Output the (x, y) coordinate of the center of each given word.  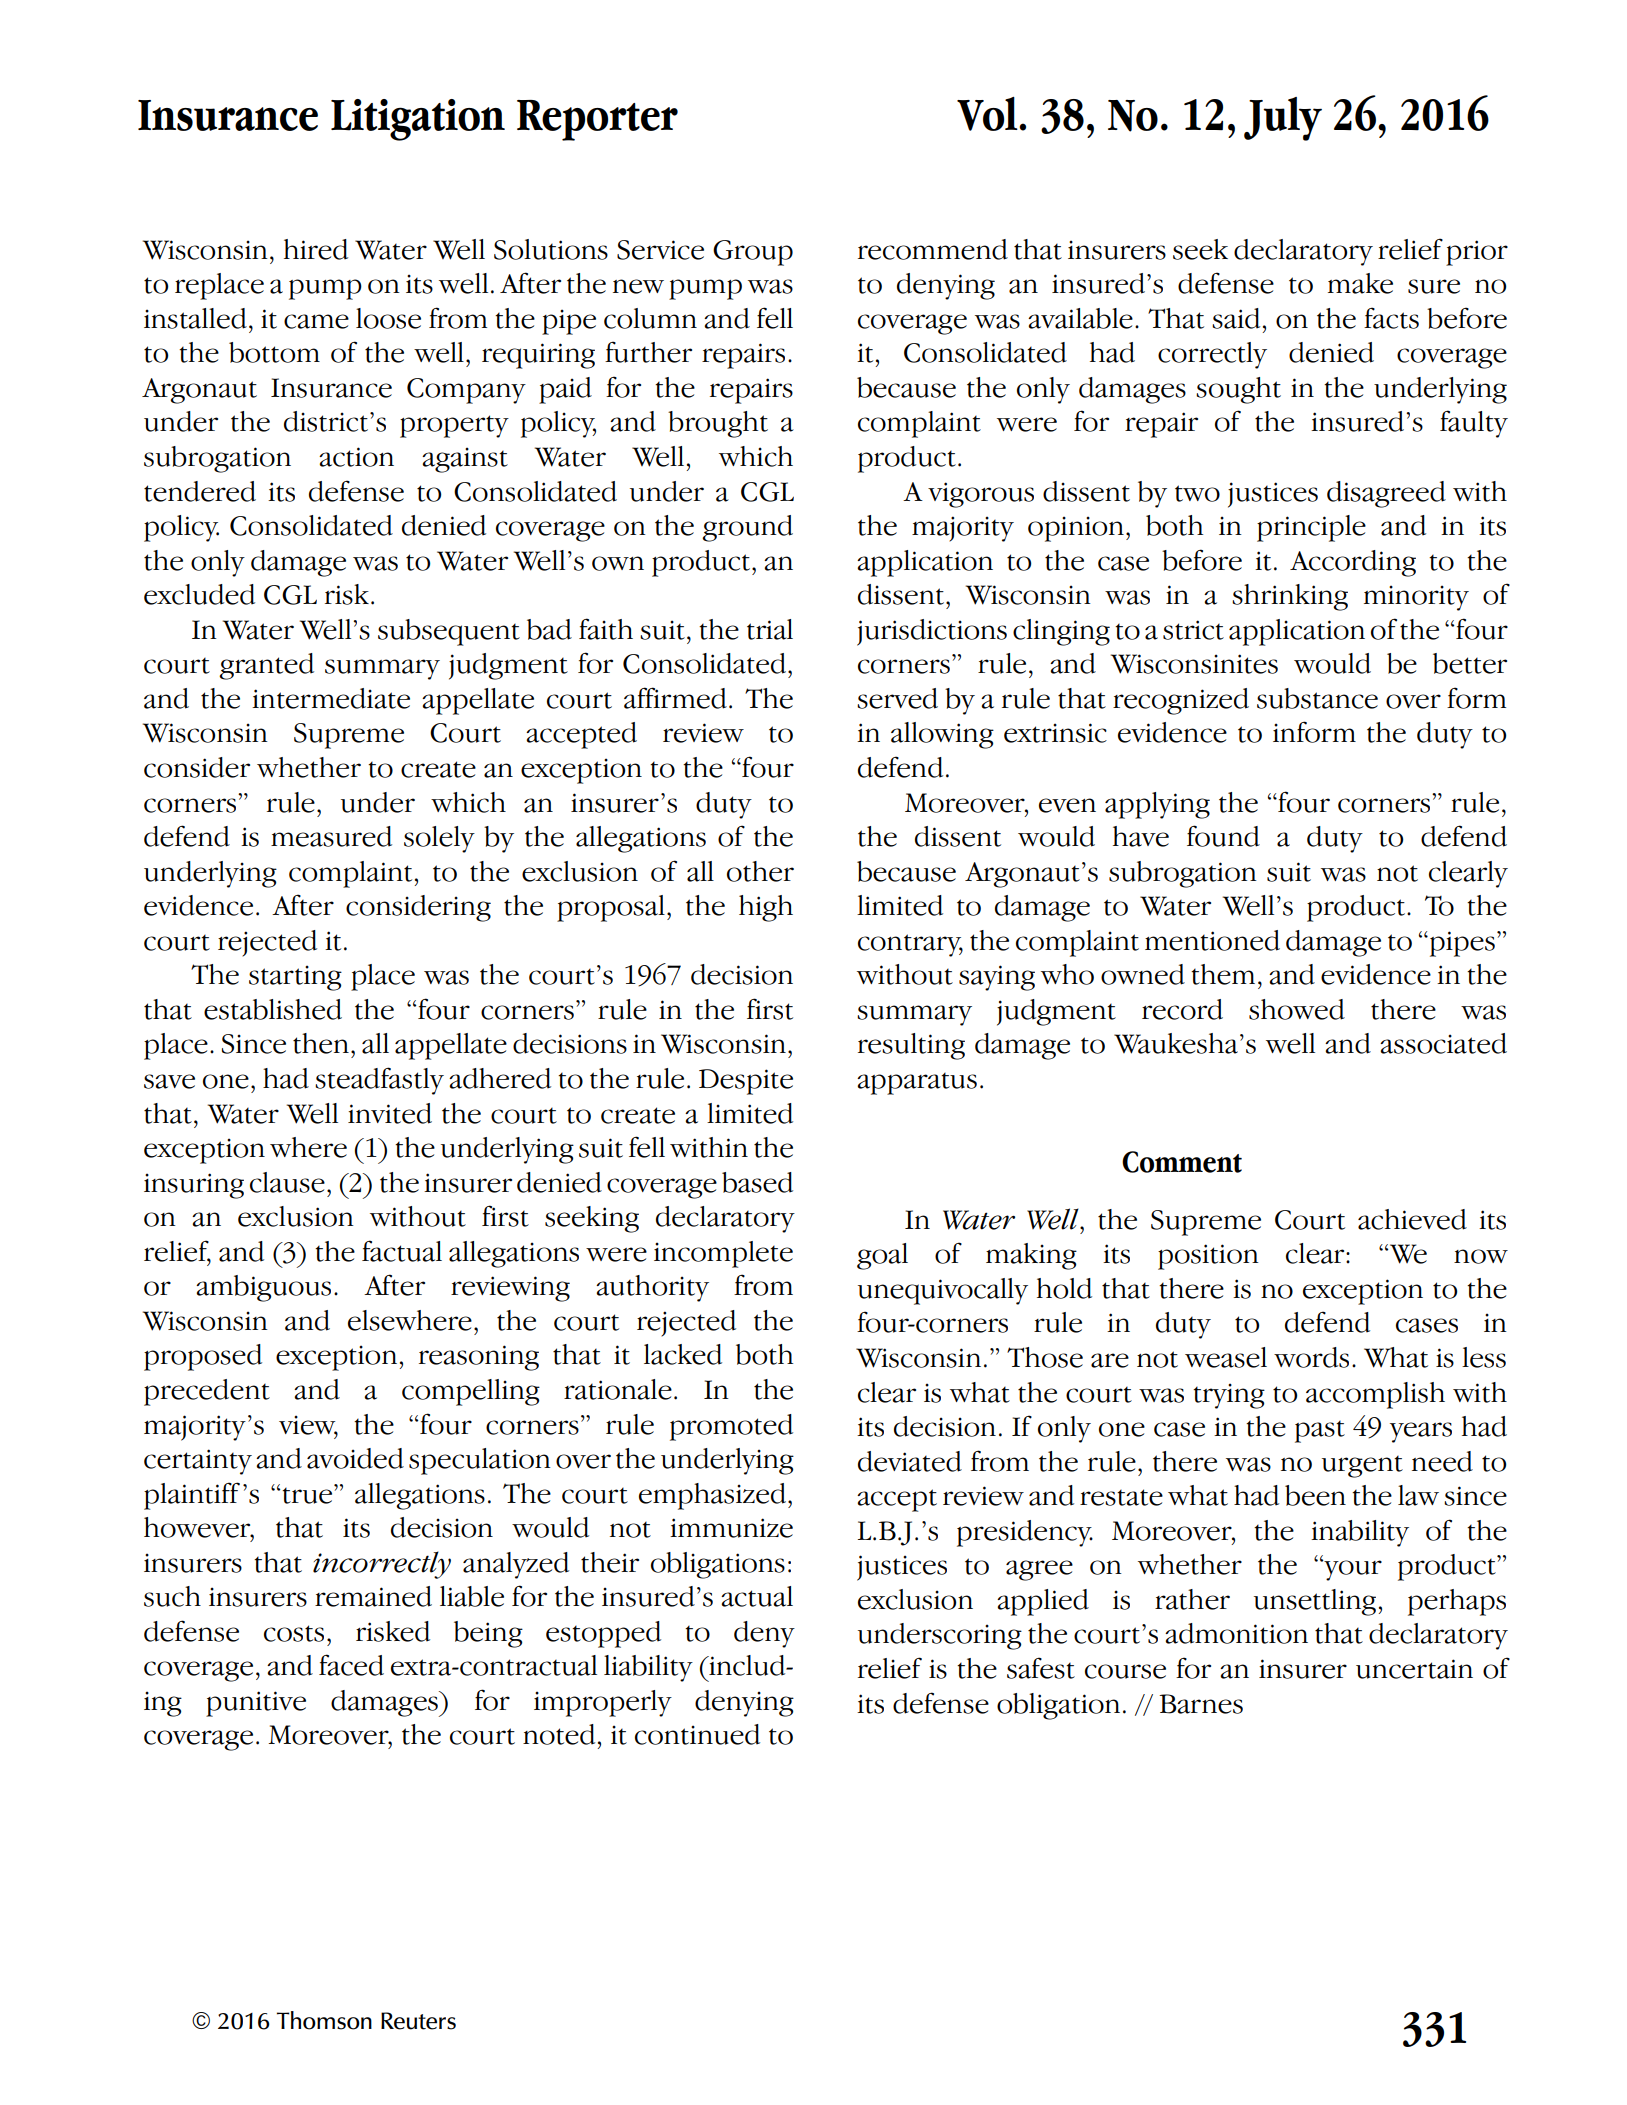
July (1283, 119)
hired (316, 249)
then (321, 1043)
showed (1297, 1009)
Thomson (324, 2020)
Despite (746, 1082)
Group (753, 253)
